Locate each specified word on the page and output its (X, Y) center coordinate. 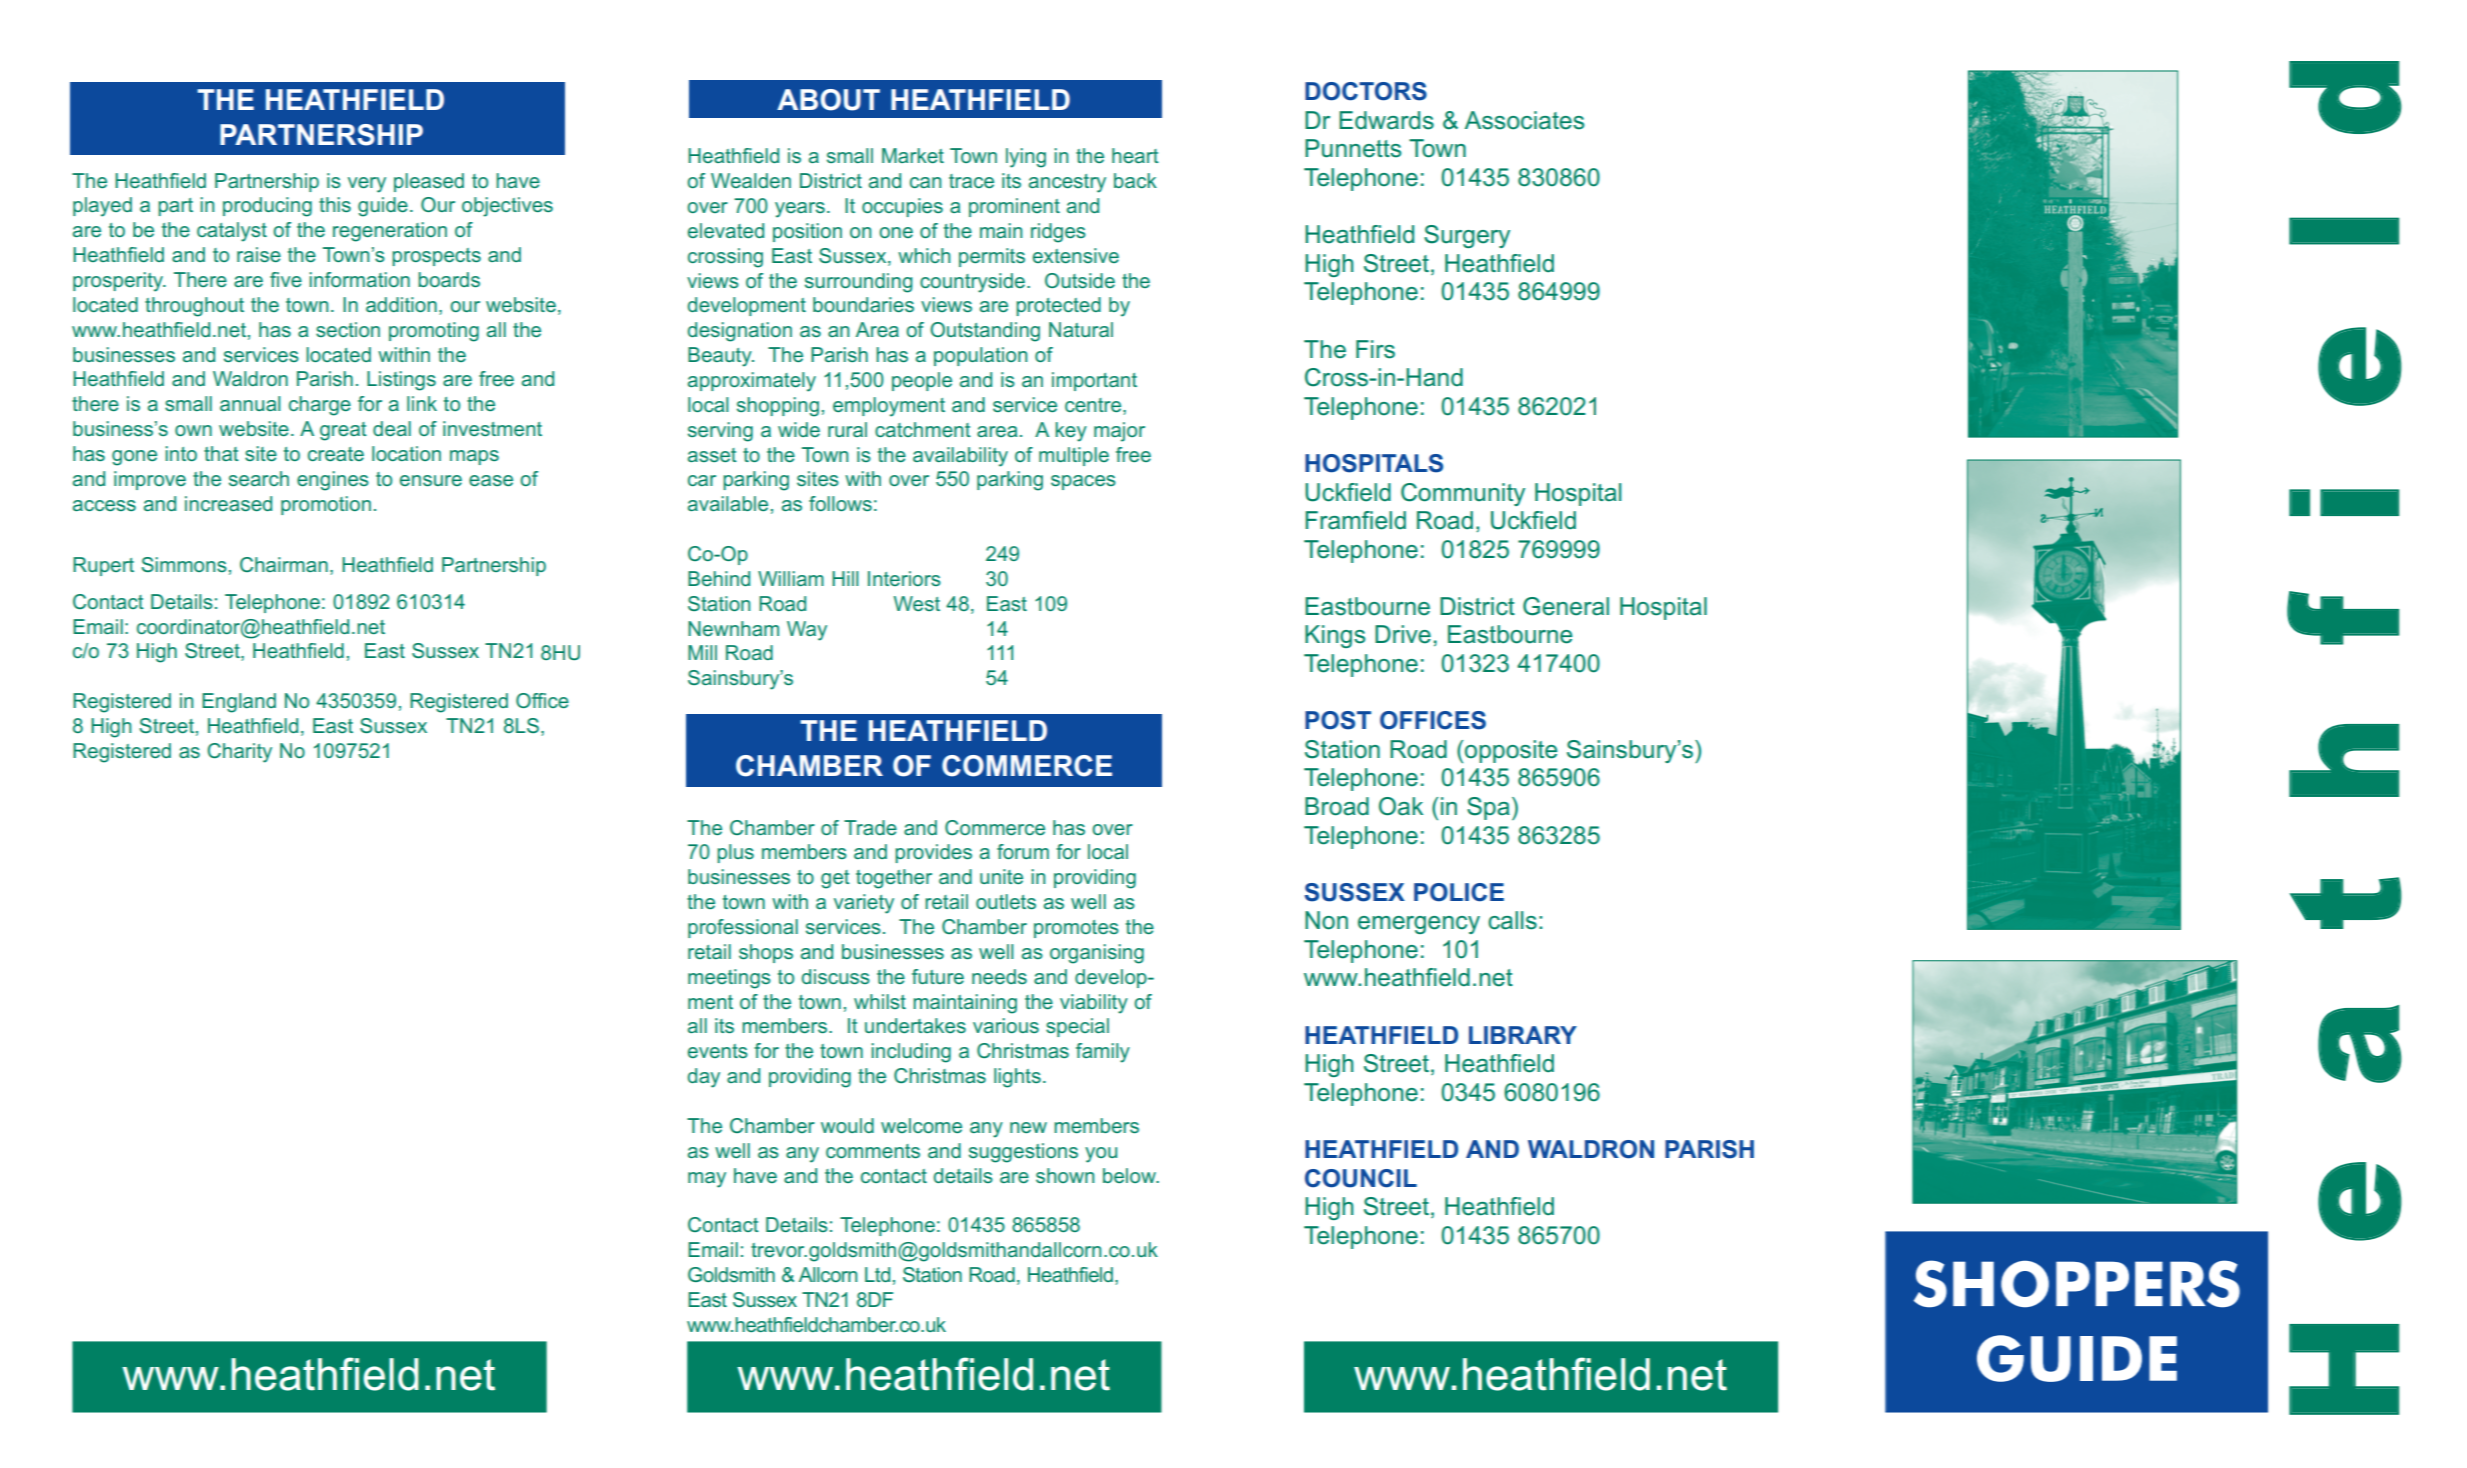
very (367, 185)
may (707, 1180)
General (1566, 606)
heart (1135, 155)
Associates (1524, 120)
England (239, 703)
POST (1338, 720)
